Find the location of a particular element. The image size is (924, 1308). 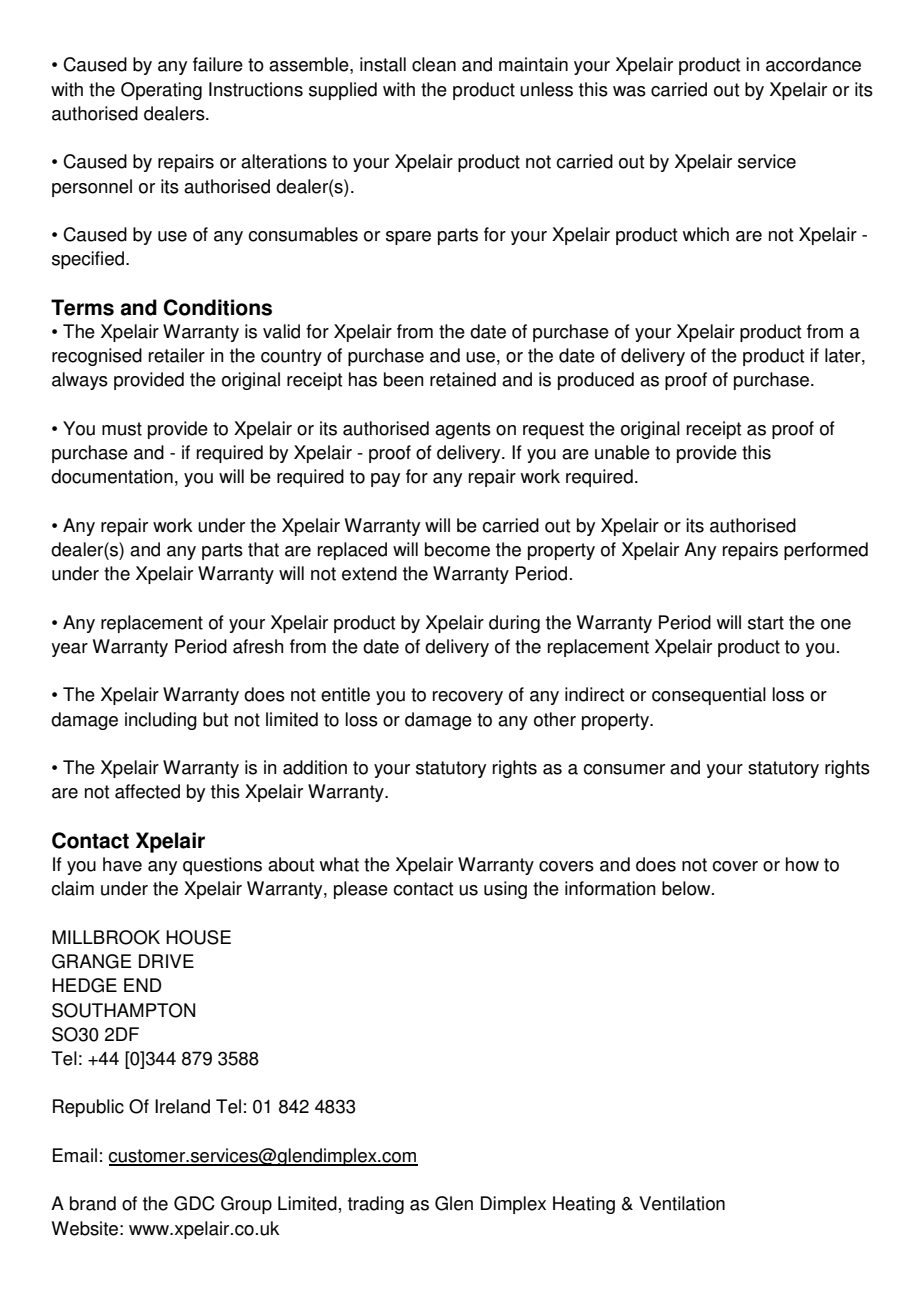

trading is located at coordinates (376, 1205).
